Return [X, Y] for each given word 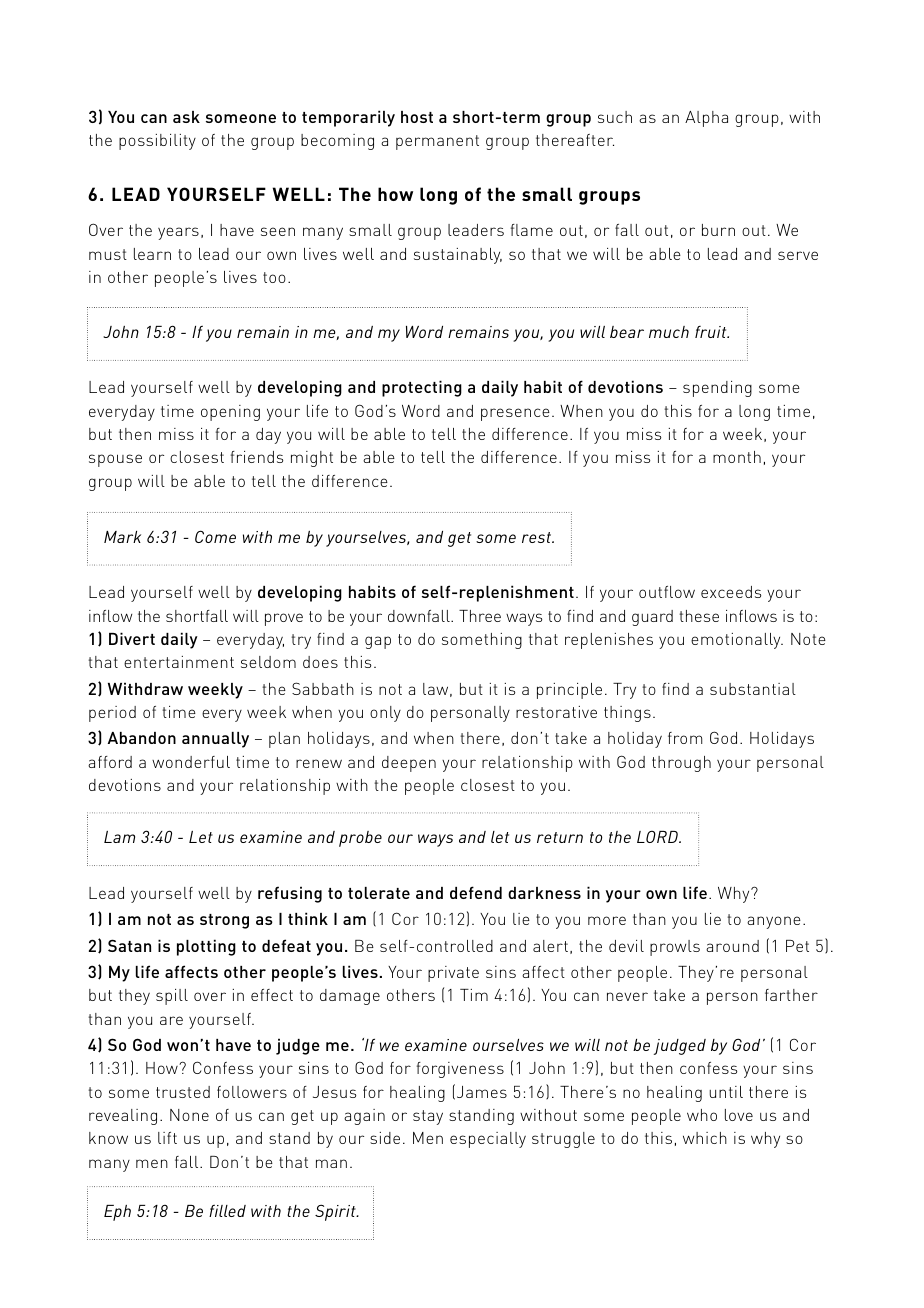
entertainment [179, 662]
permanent [437, 142]
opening [230, 413]
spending [717, 389]
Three [480, 616]
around [732, 946]
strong [224, 921]
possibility [157, 142]
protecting [422, 388]
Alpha [706, 119]
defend [476, 892]
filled [227, 1210]
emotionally [737, 641]
